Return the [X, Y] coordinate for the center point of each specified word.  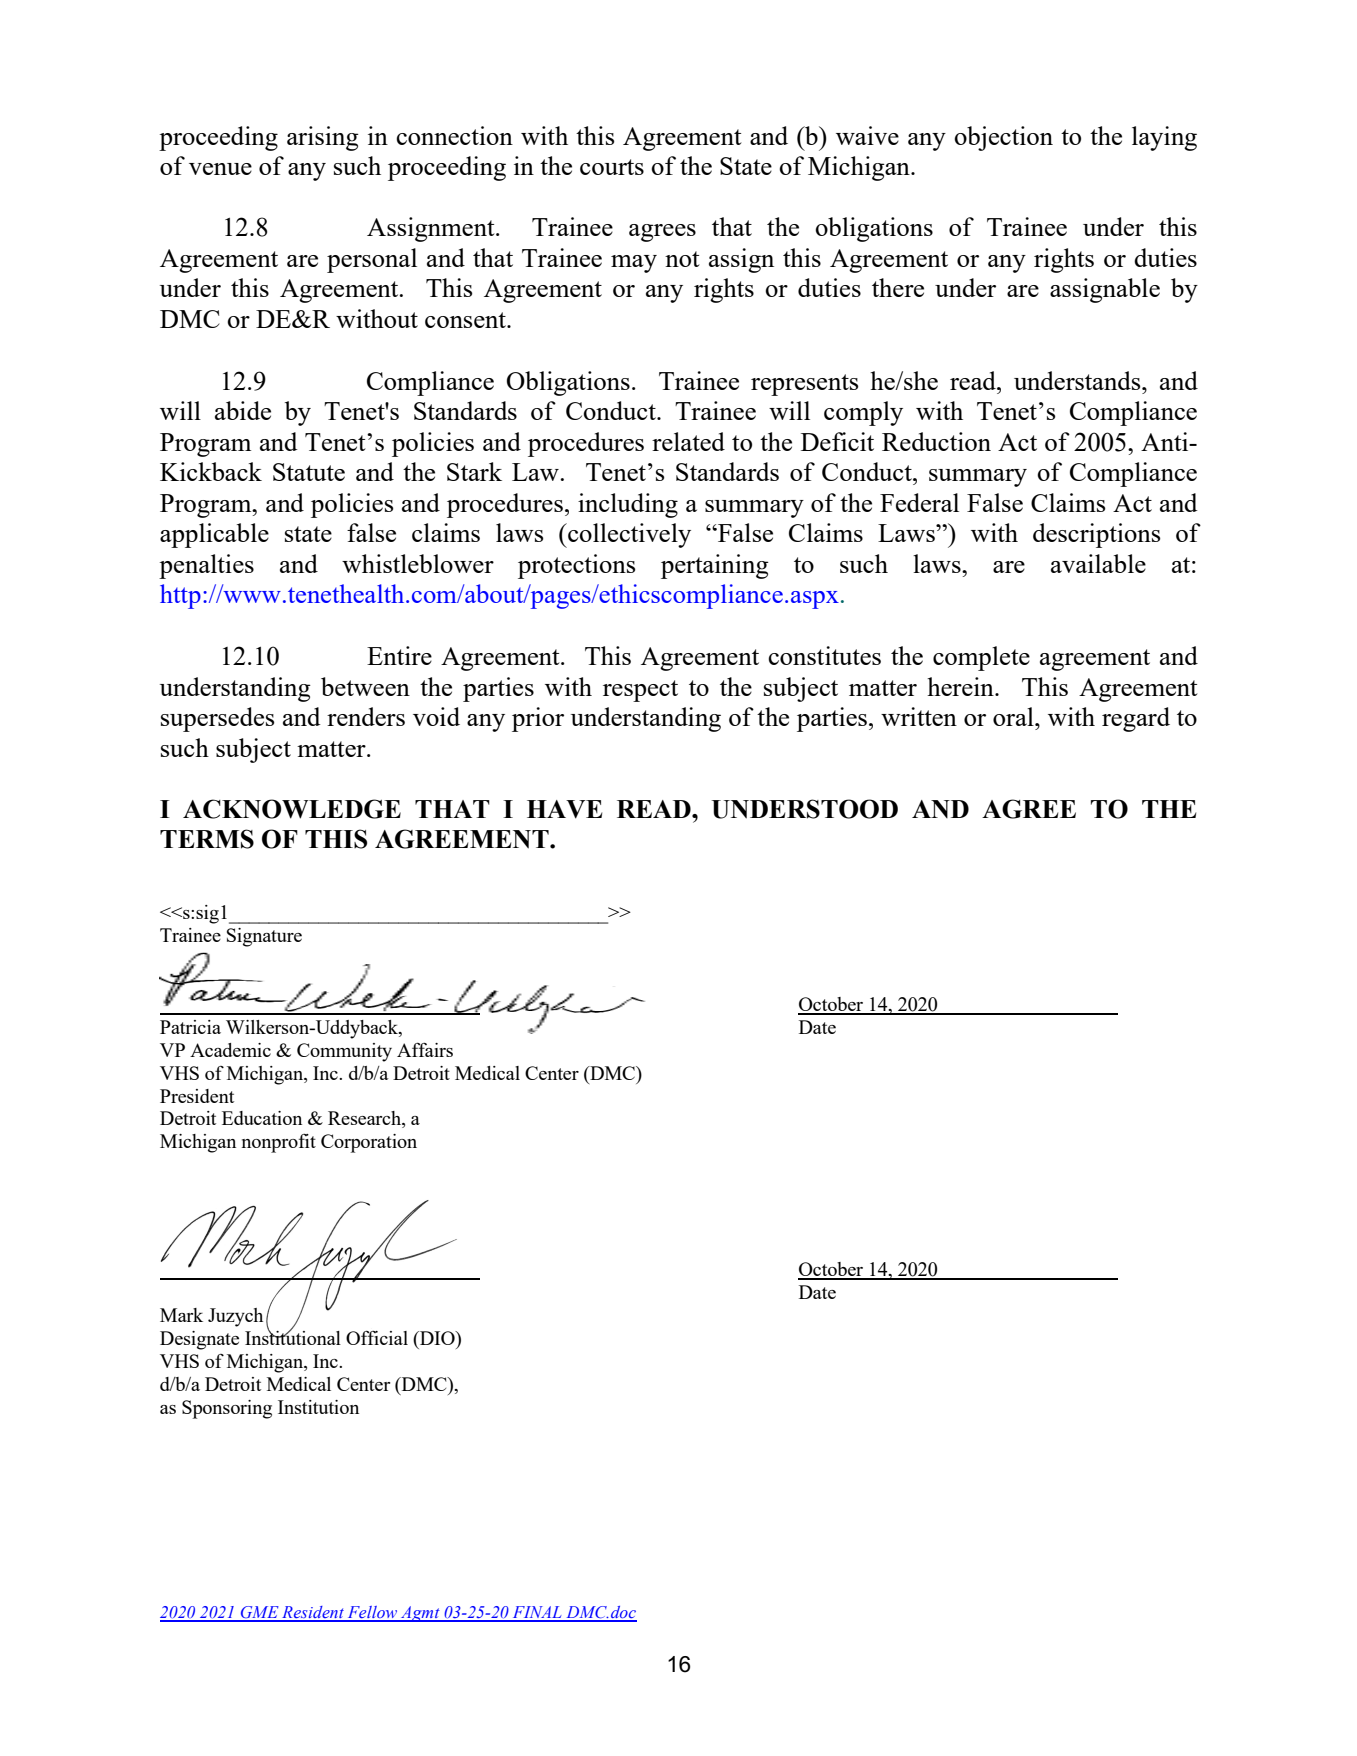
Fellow [372, 1613]
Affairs [425, 1050]
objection [1003, 138]
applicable [214, 535]
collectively [628, 535]
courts [612, 167]
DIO [437, 1338]
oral [1014, 716]
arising [323, 138]
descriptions [1096, 535]
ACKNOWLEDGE [292, 809]
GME [260, 1613]
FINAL [537, 1613]
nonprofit [279, 1143]
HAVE [564, 809]
